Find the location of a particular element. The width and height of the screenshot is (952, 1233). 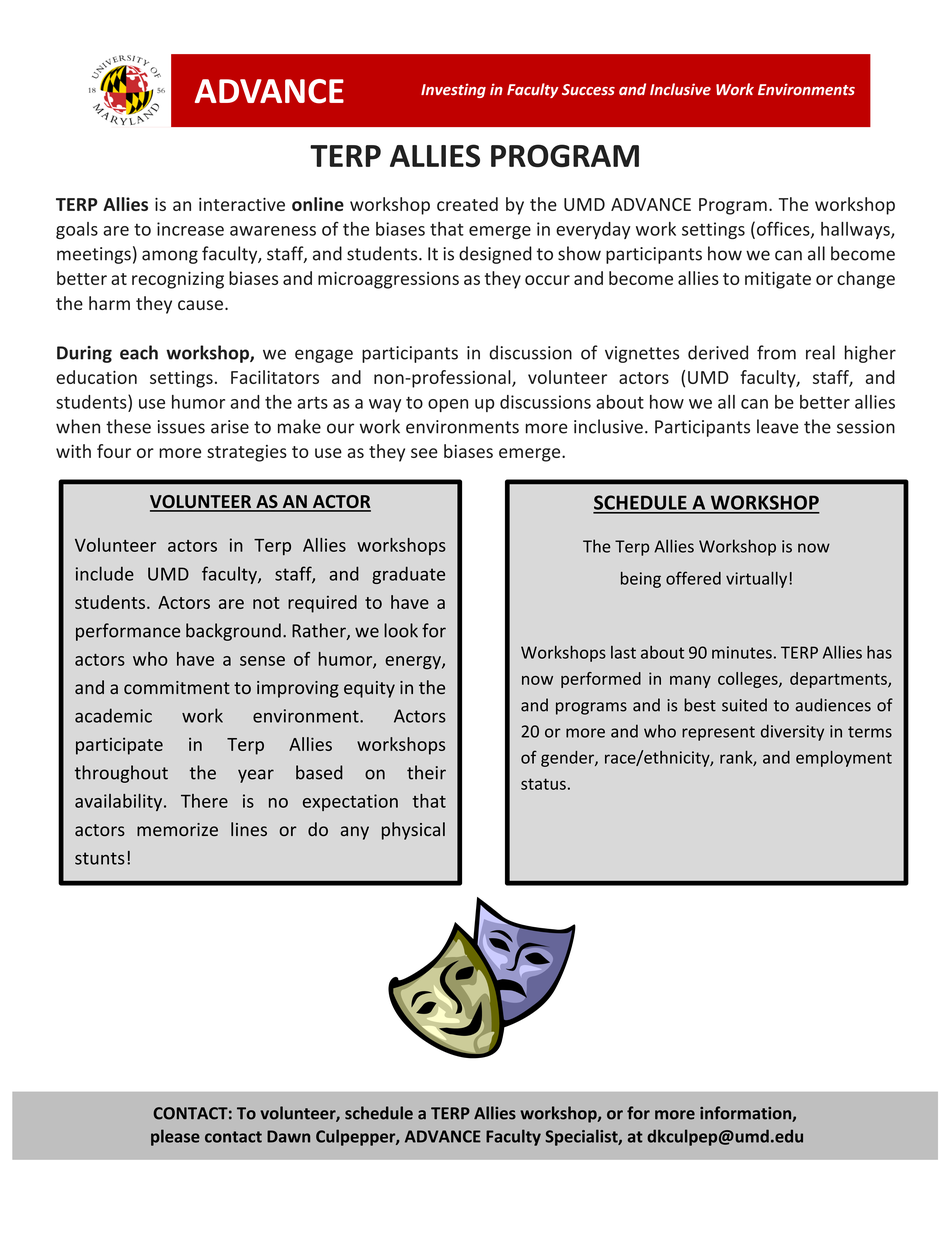

open is located at coordinates (448, 405).
